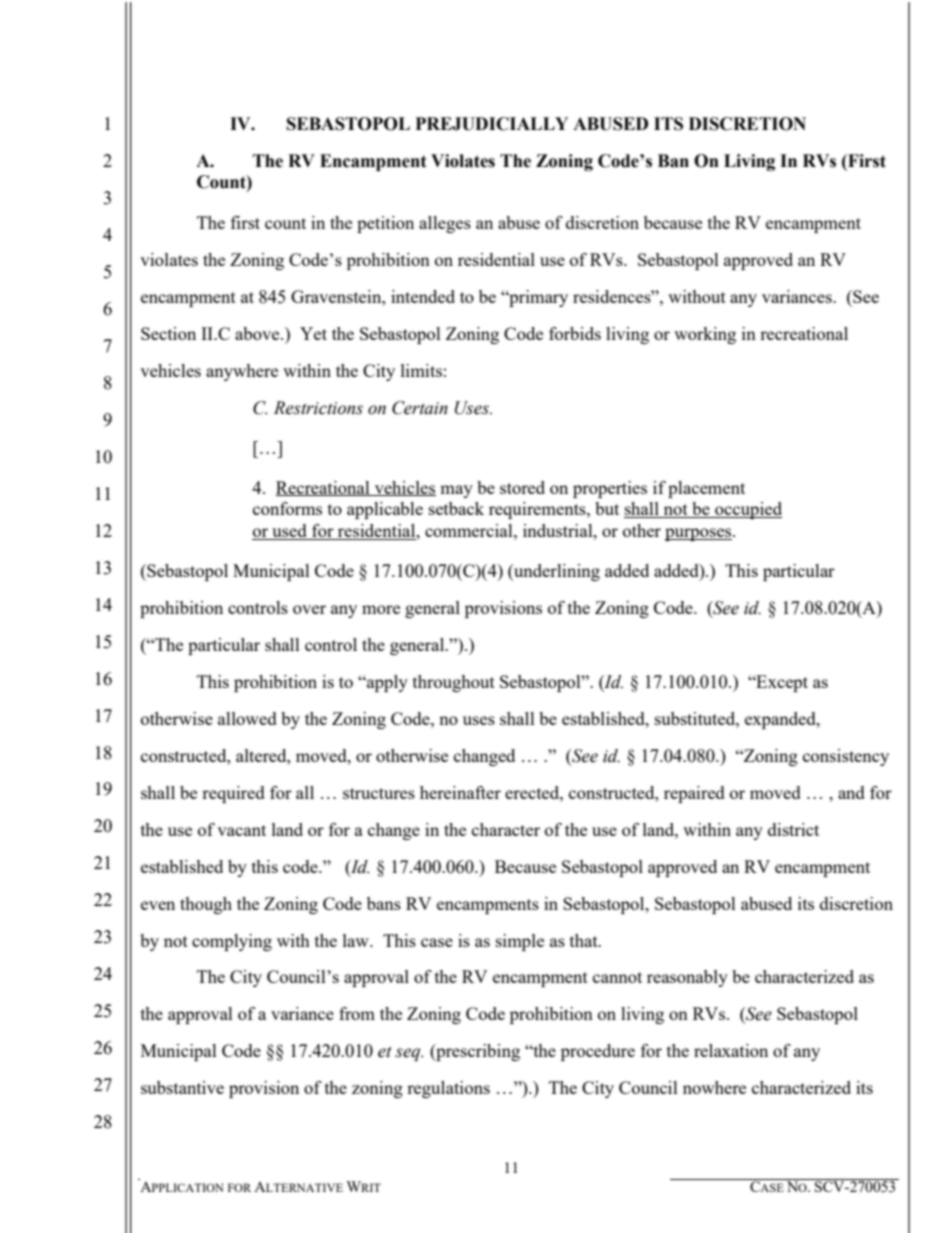 This screenshot has width=952, height=1233. Describe the element at coordinates (182, 1087) in the screenshot. I see `substantive` at that location.
